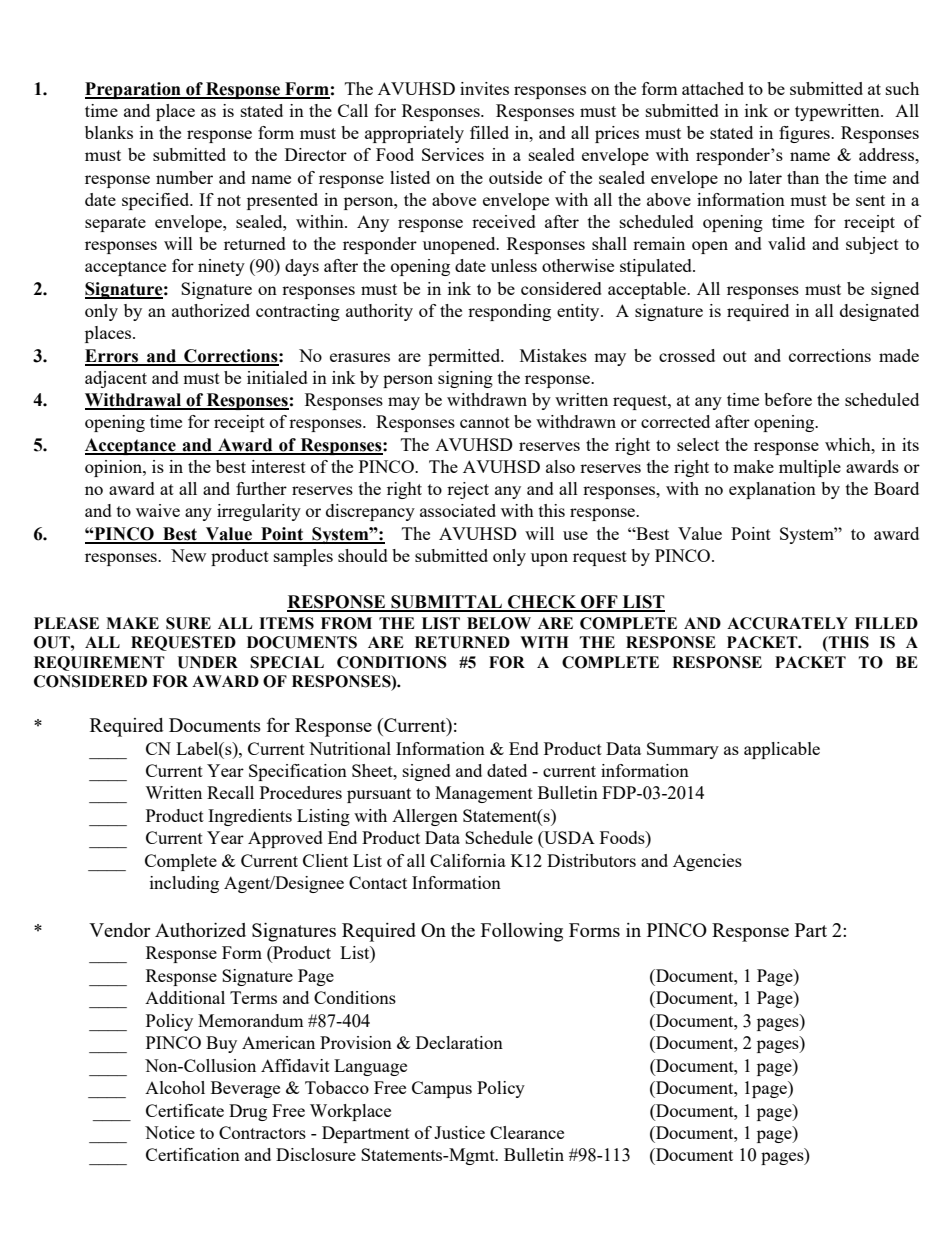 The image size is (952, 1233). What do you see at coordinates (805, 134) in the image?
I see `figures` at bounding box center [805, 134].
